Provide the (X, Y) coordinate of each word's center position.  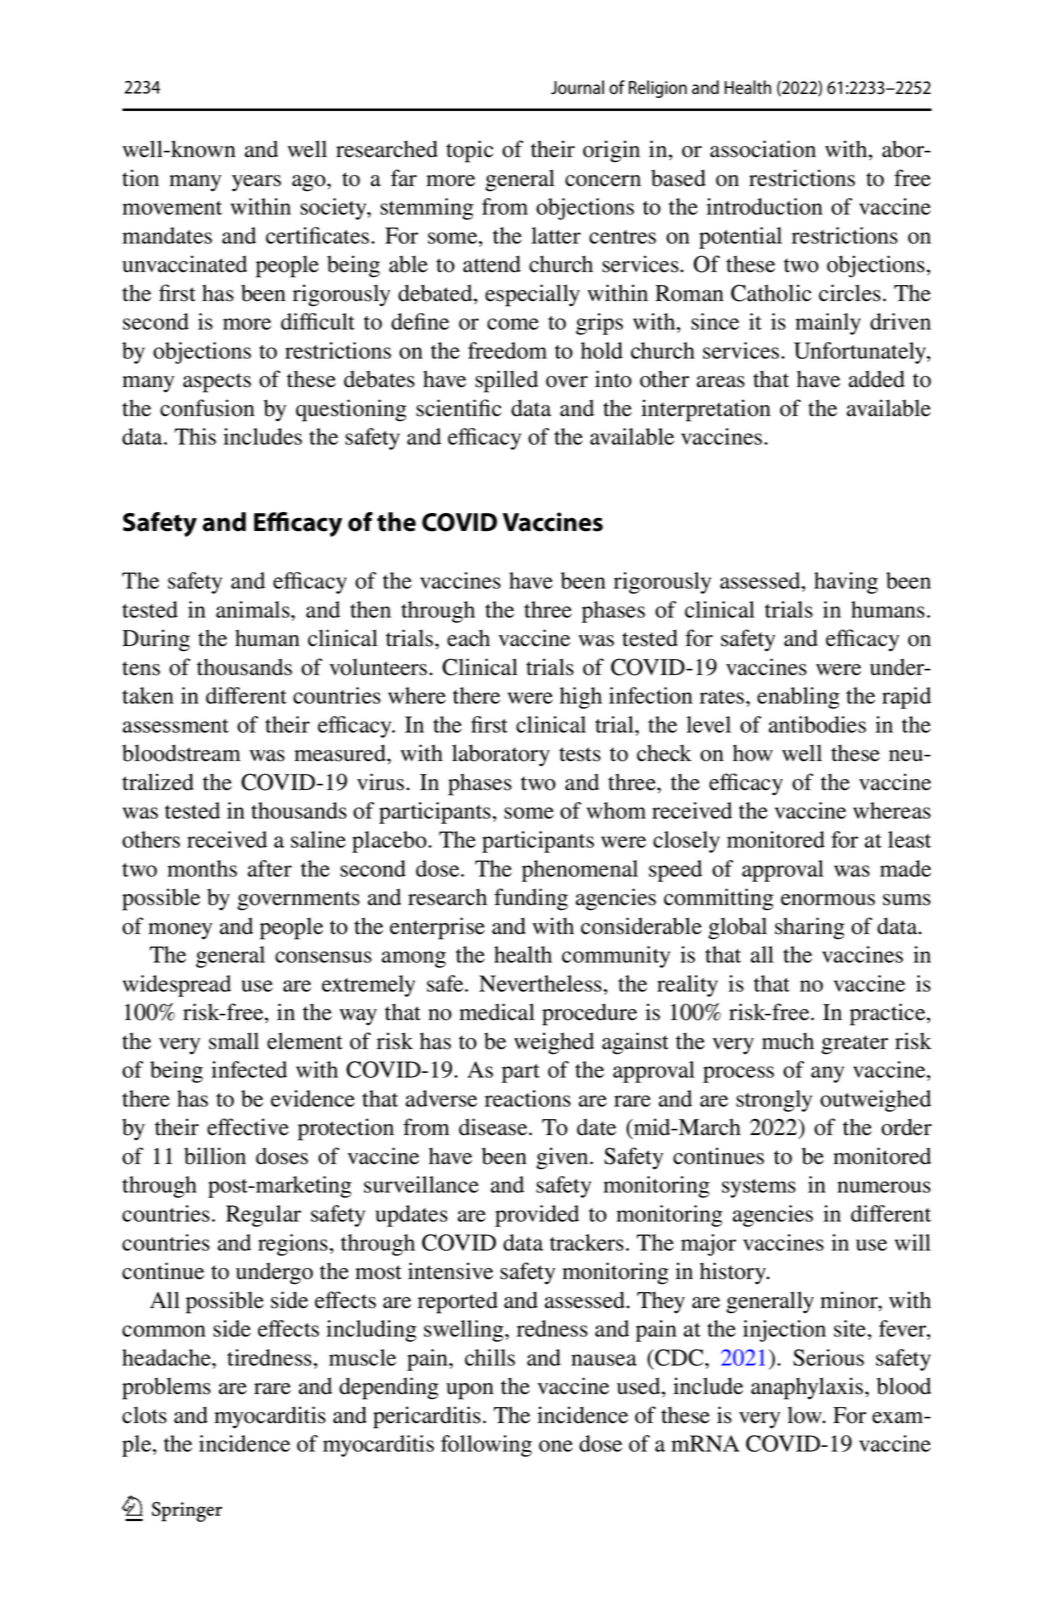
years (256, 183)
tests (580, 754)
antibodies (817, 724)
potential (740, 238)
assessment (176, 726)
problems (166, 1388)
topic (470, 151)
